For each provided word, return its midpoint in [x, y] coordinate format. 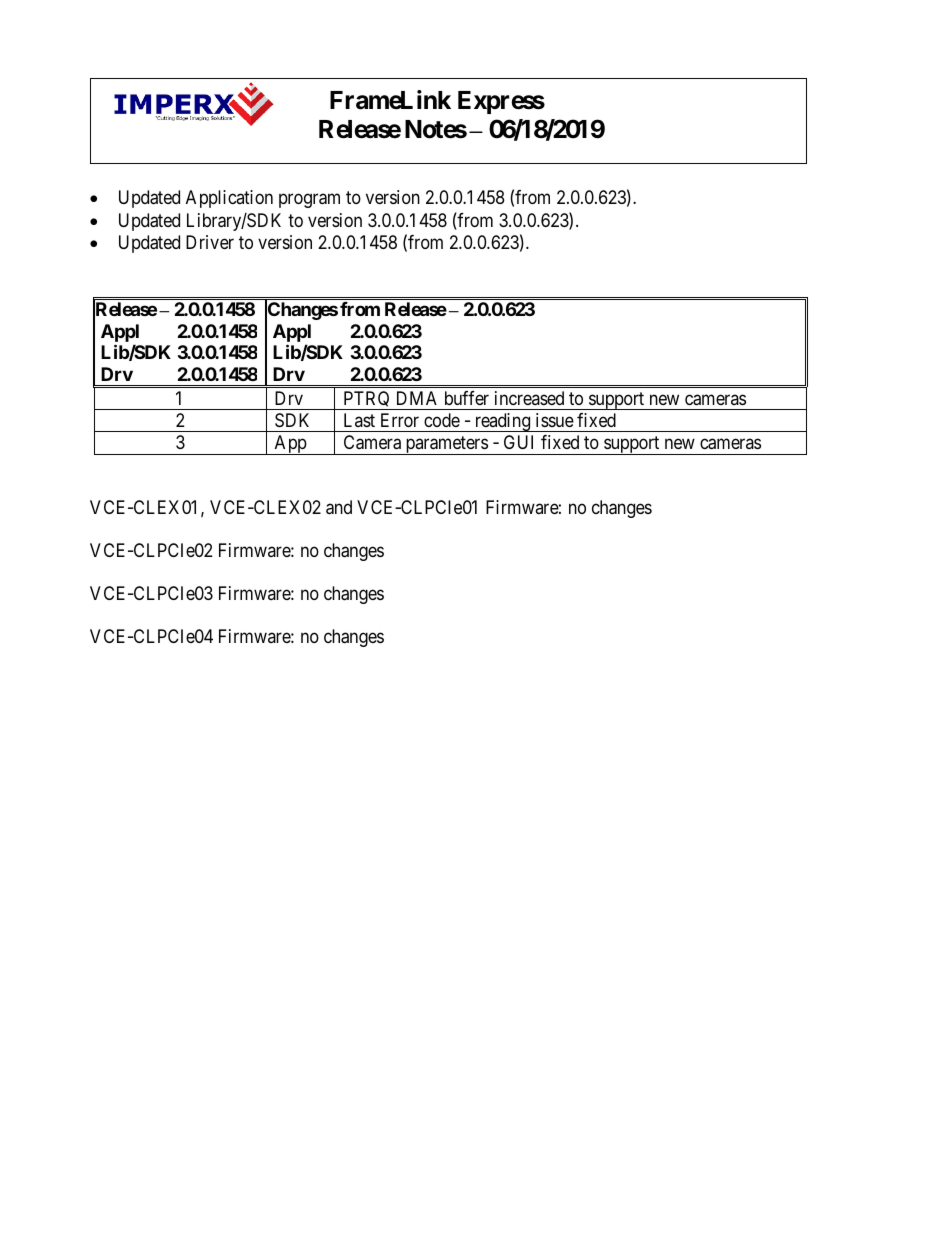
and [339, 507]
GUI [518, 442]
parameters [446, 445]
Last [359, 420]
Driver [210, 242]
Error [400, 420]
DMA [417, 398]
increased [529, 398]
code [442, 420]
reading [502, 422]
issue [555, 420]
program [309, 200]
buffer [467, 398]
